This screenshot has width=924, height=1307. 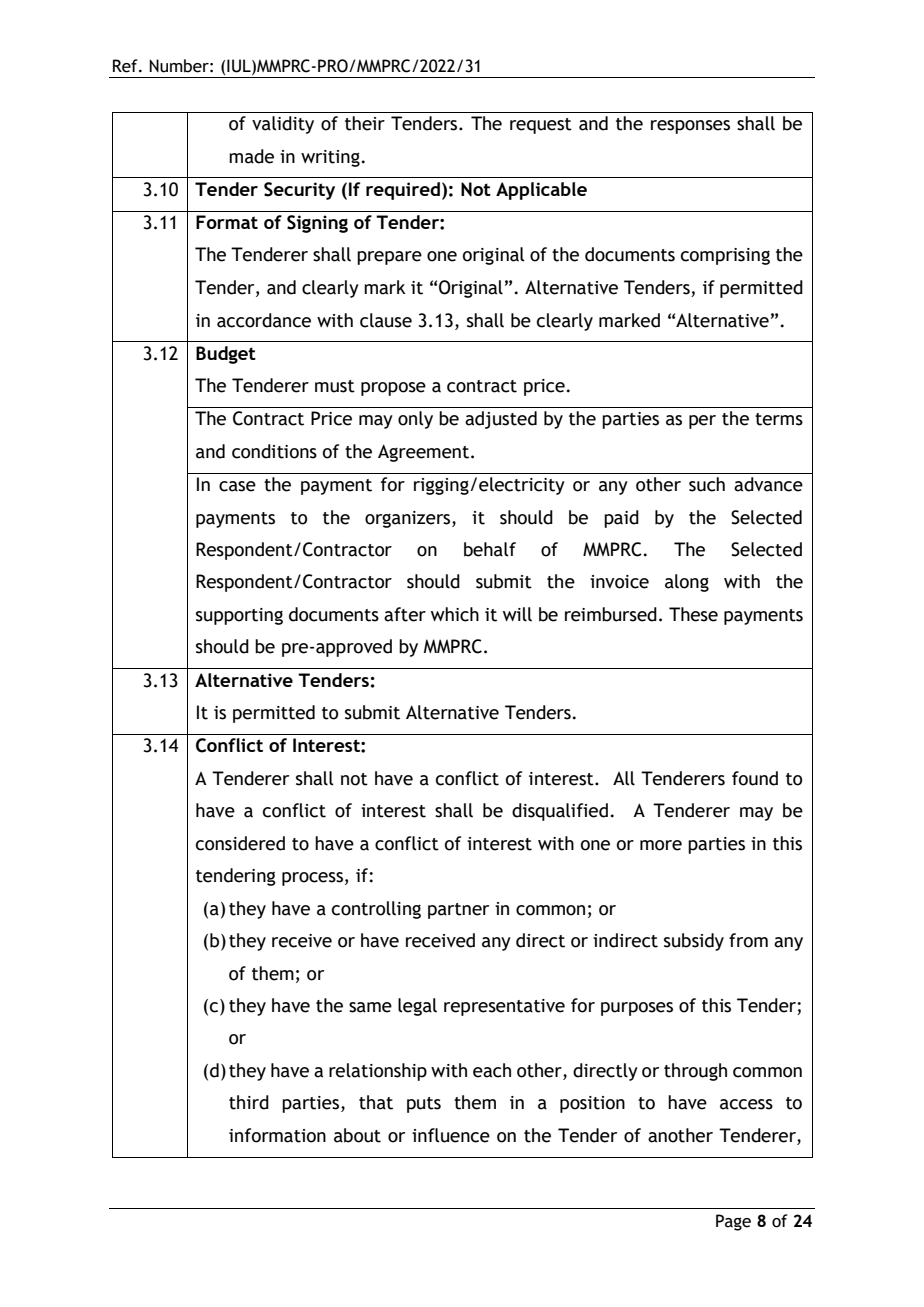 I want to click on considered, so click(x=240, y=843).
